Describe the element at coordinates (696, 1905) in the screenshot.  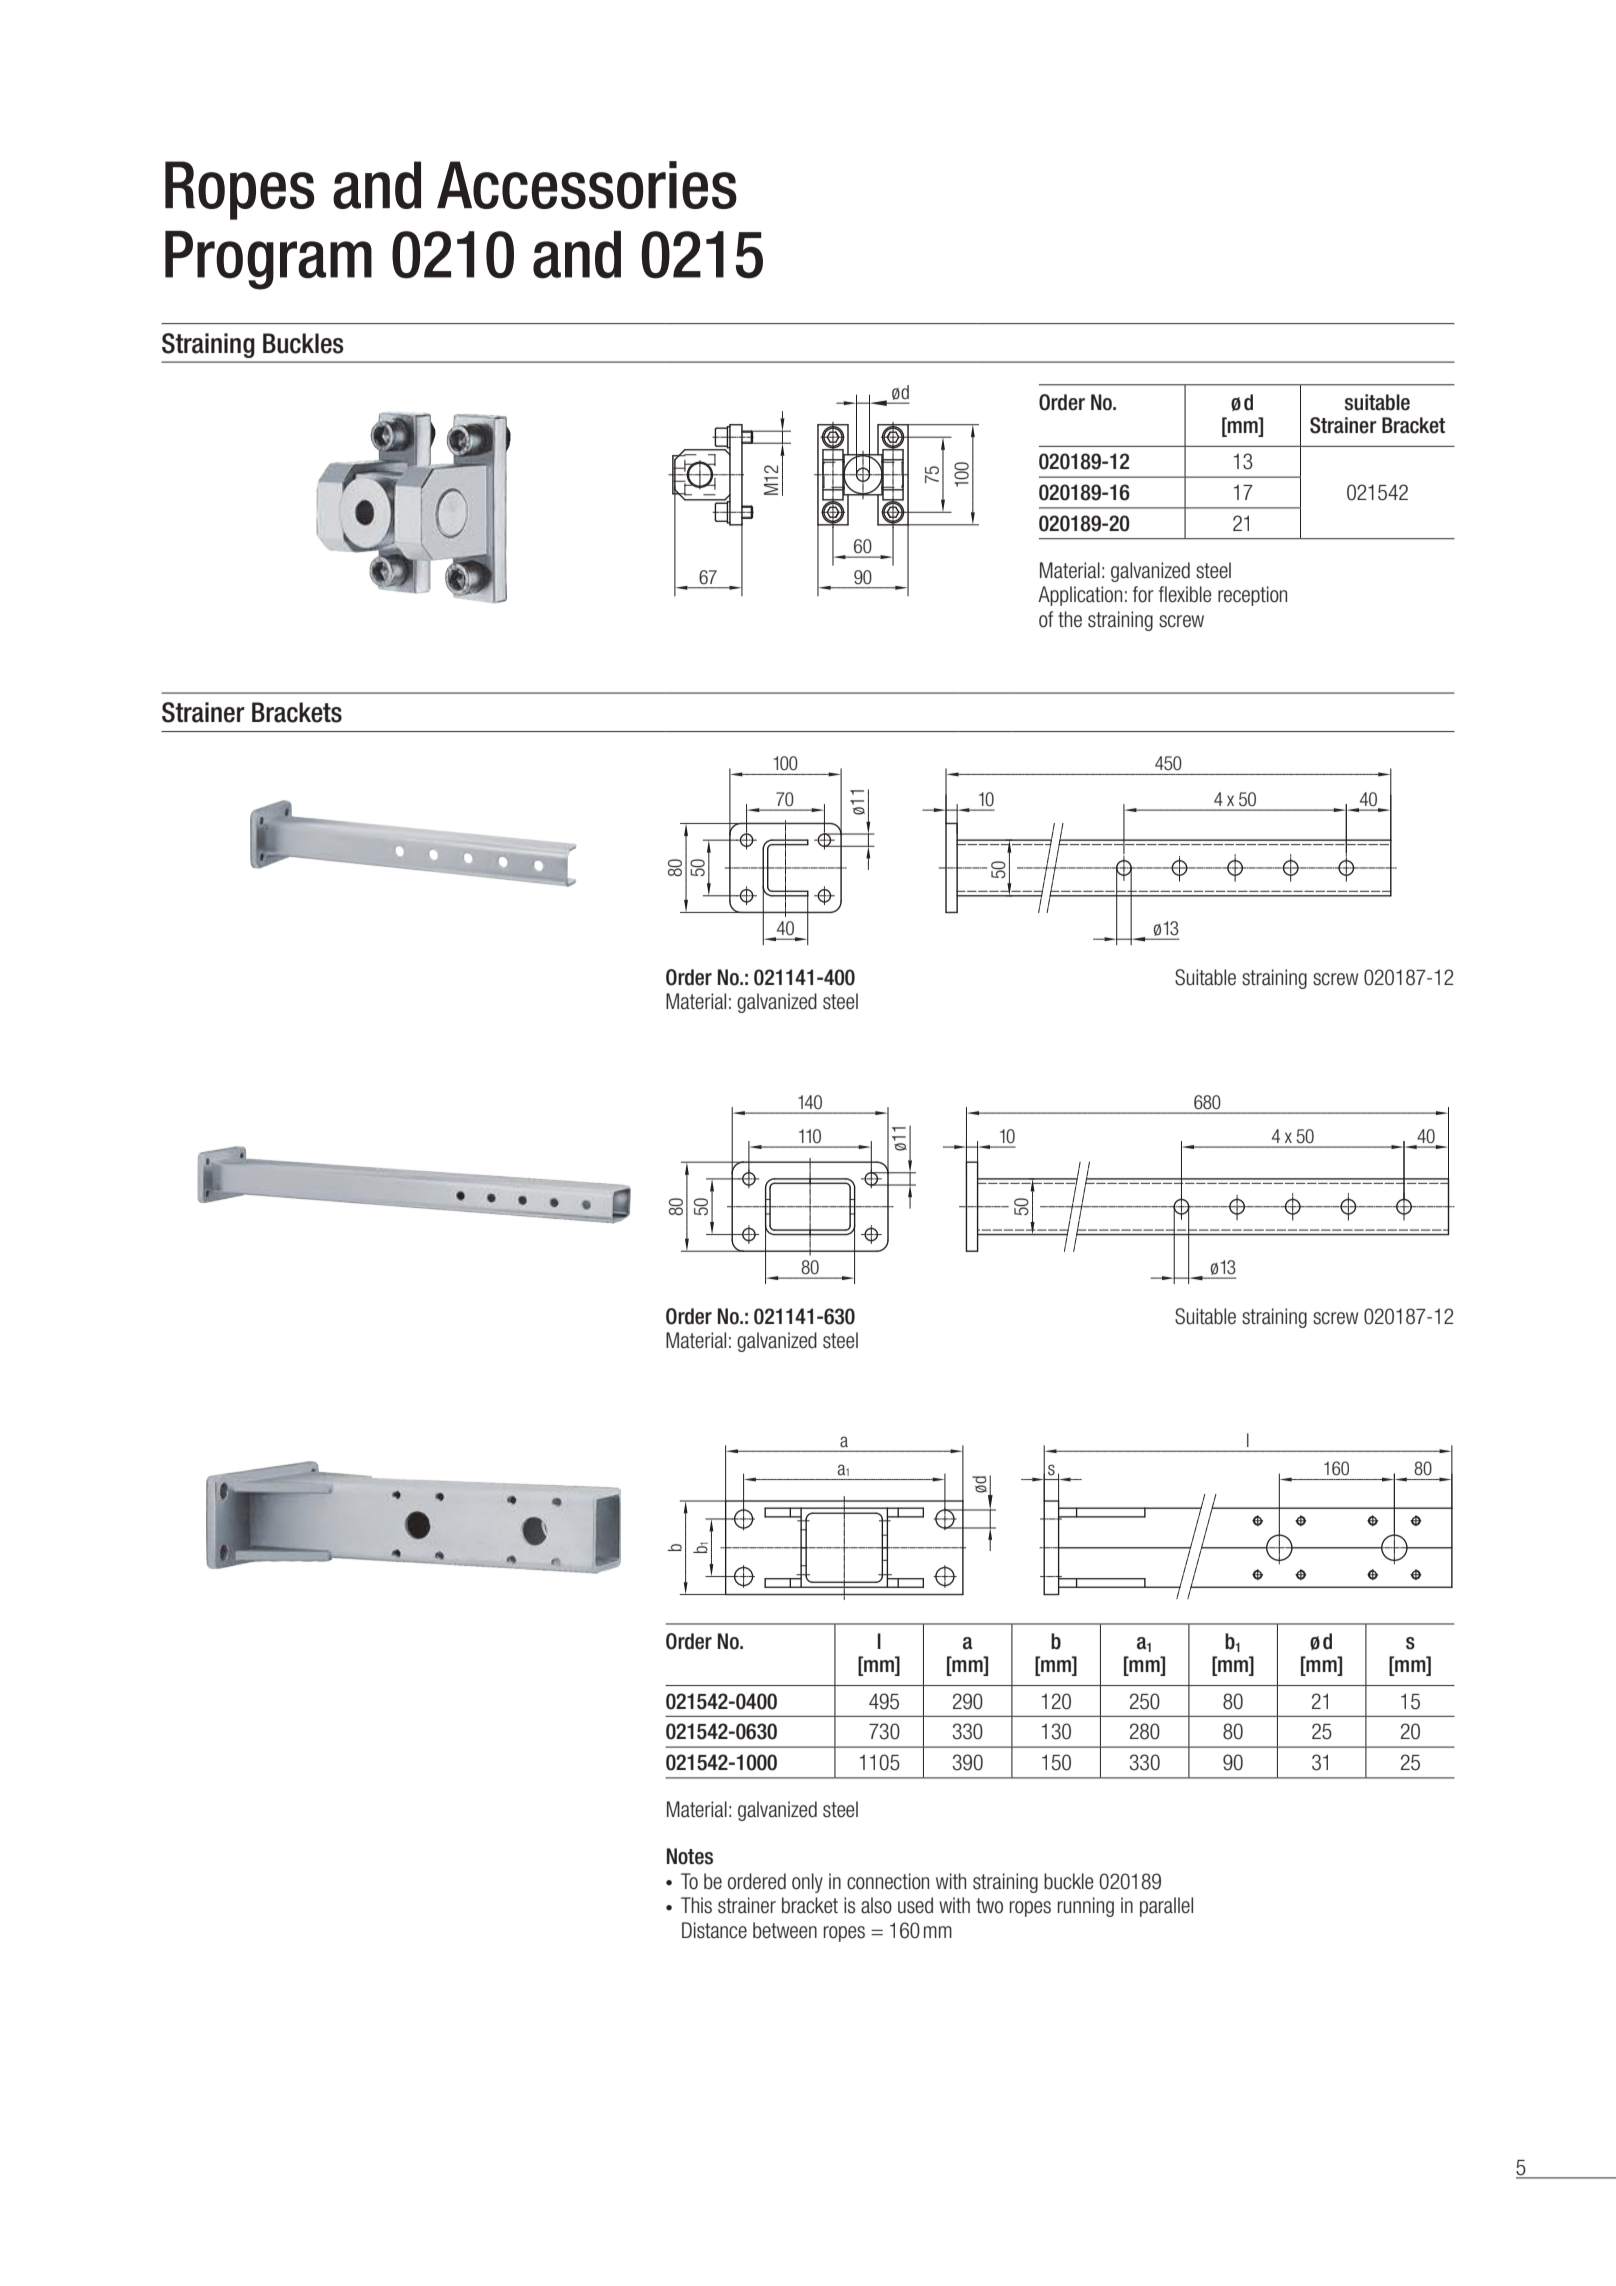
I see `This` at that location.
